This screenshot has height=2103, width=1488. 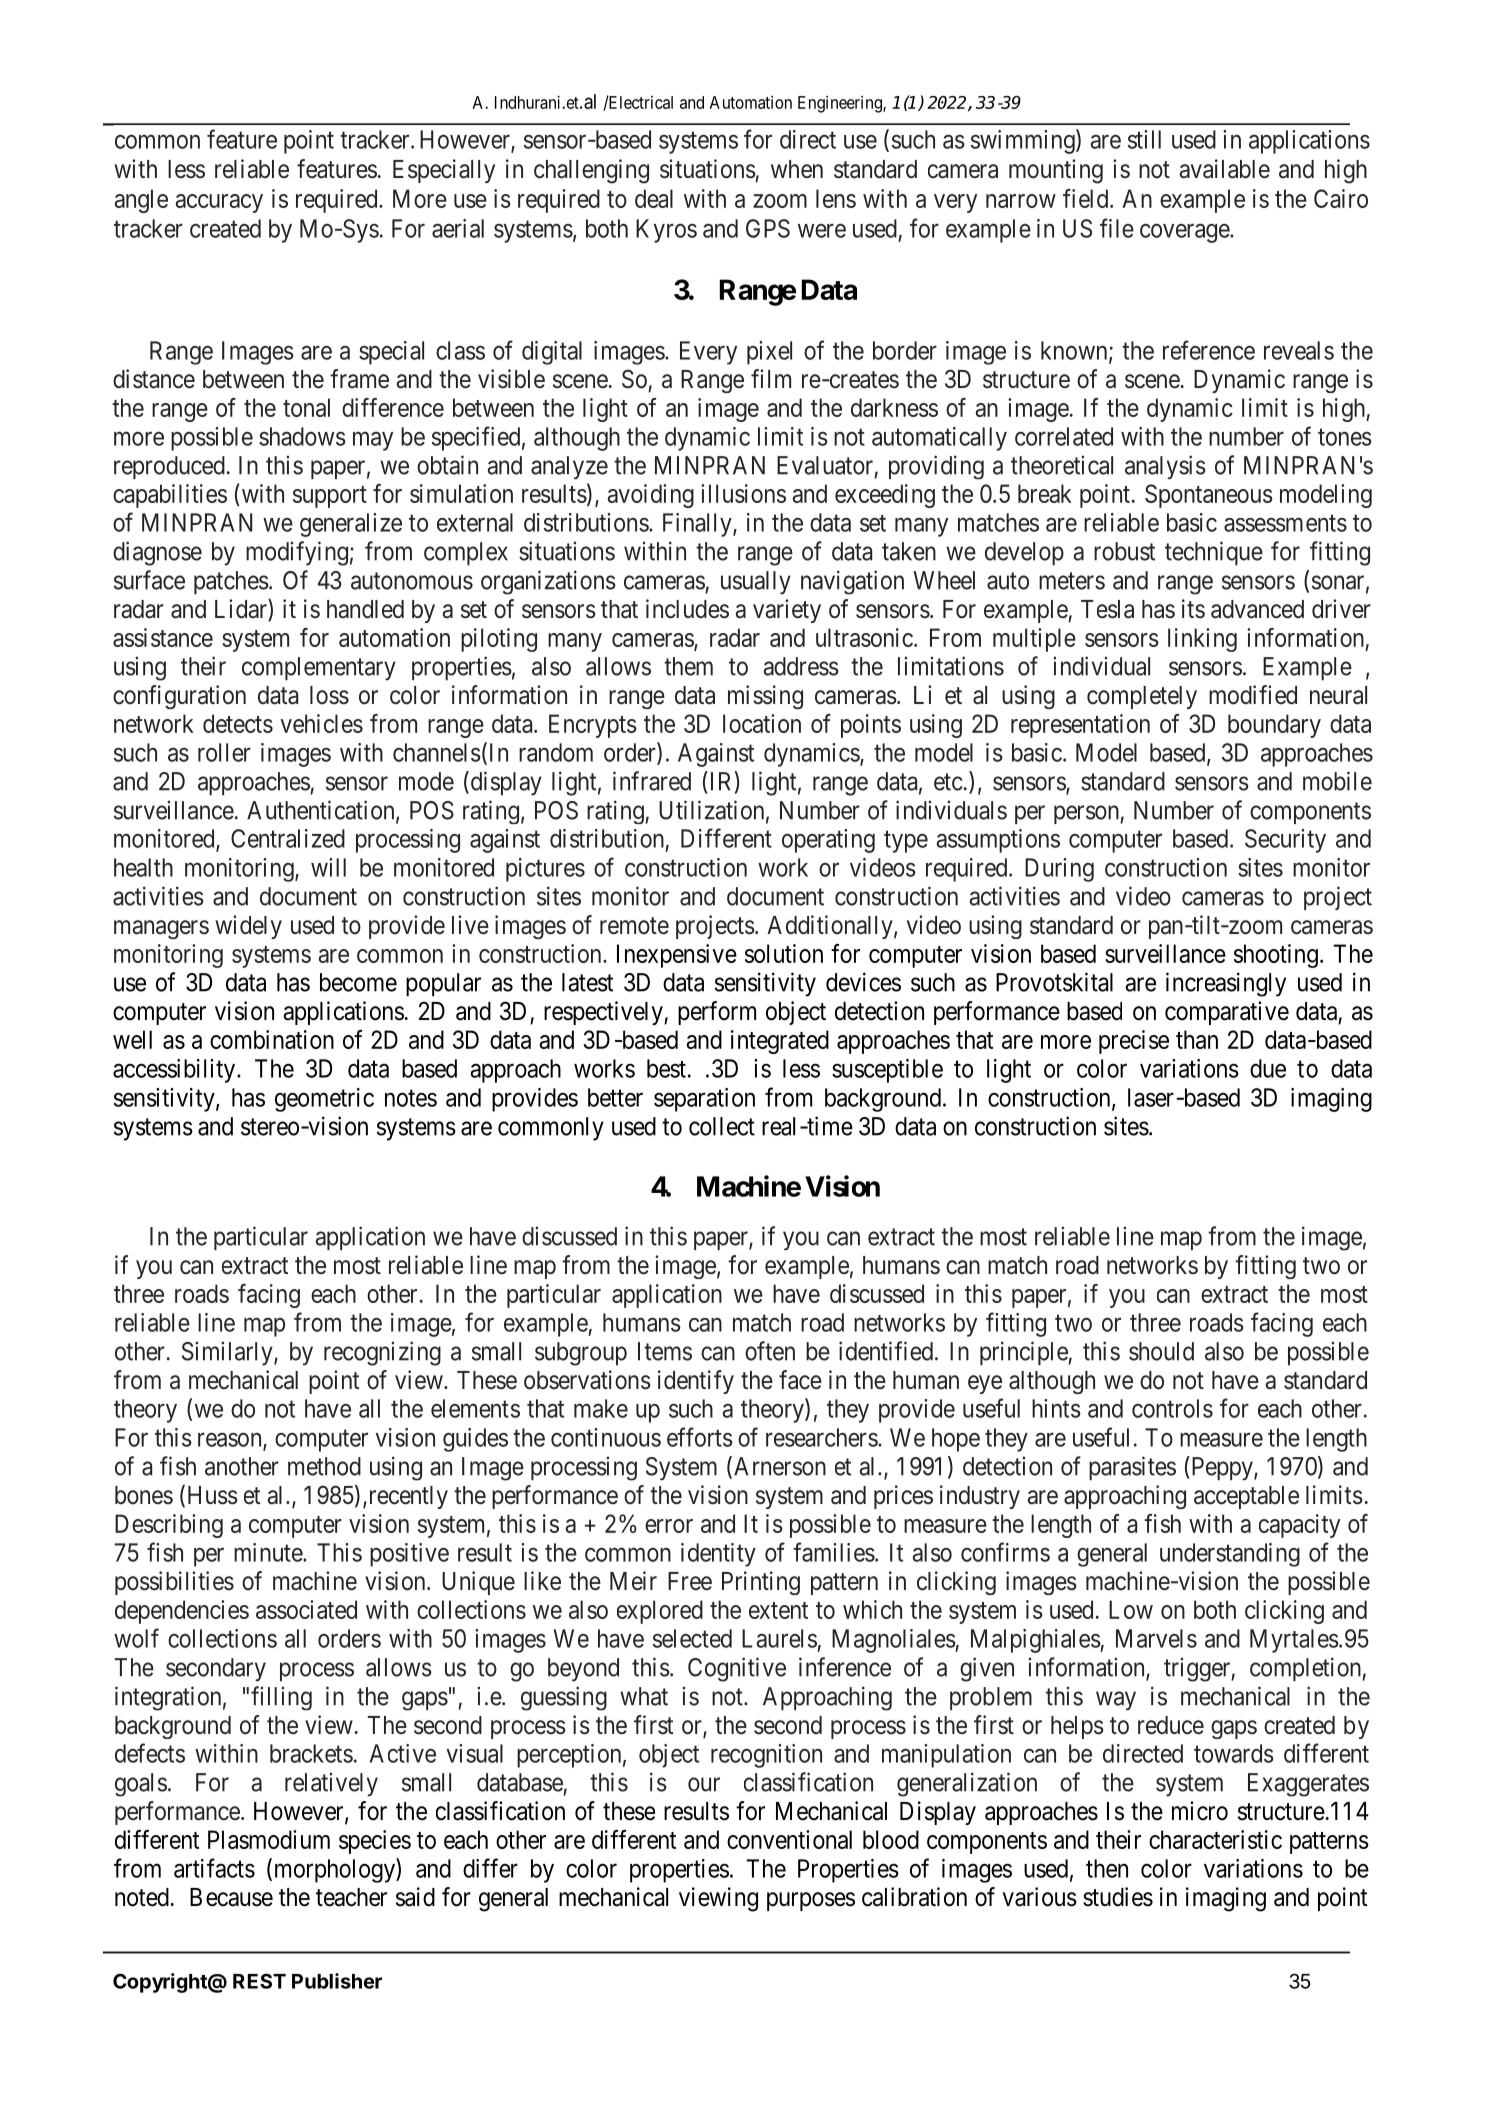 I want to click on when, so click(x=797, y=169).
